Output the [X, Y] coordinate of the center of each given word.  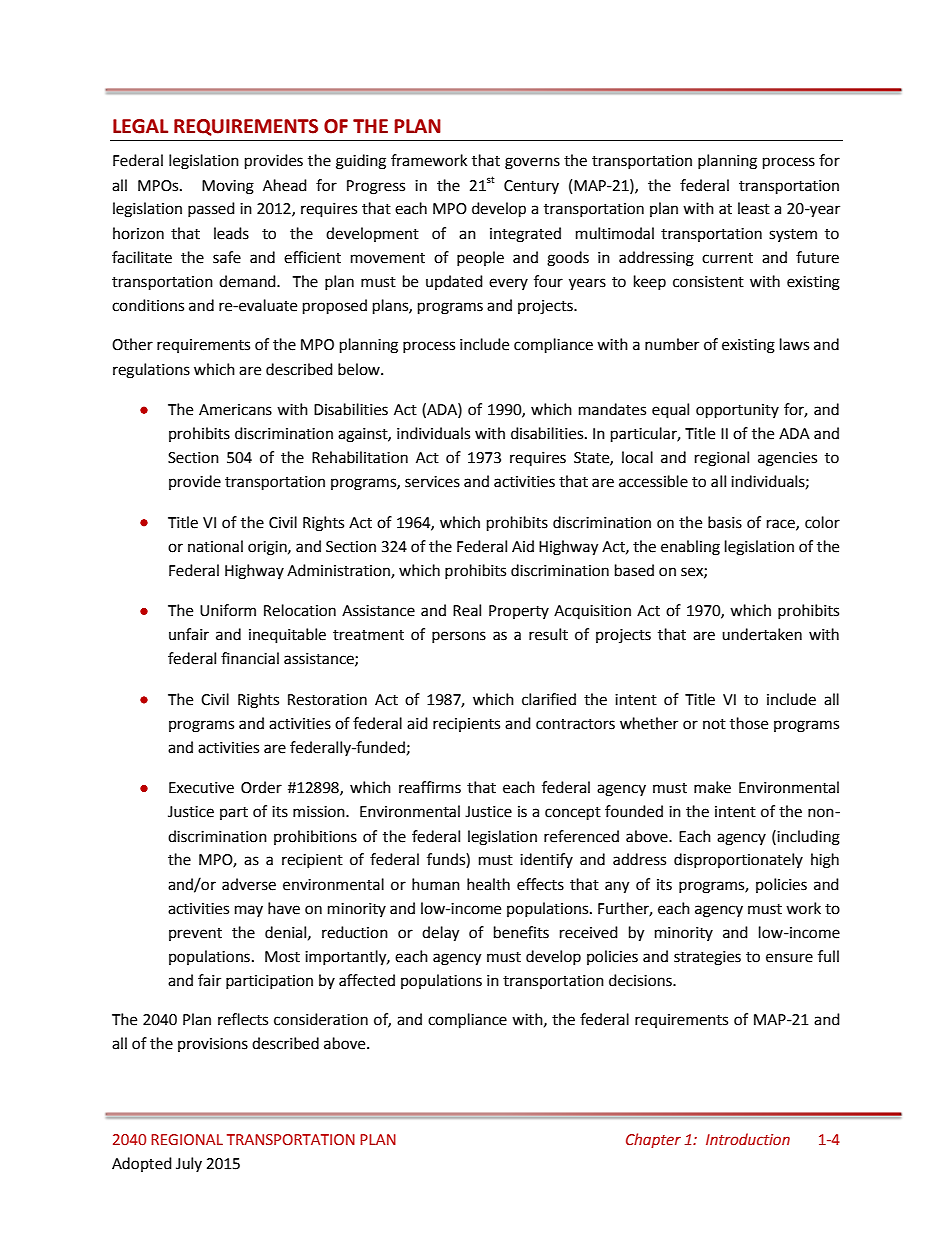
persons [459, 637]
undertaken [762, 634]
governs [532, 163]
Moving [228, 187]
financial [250, 658]
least [754, 208]
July [189, 1164]
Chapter [653, 1140]
